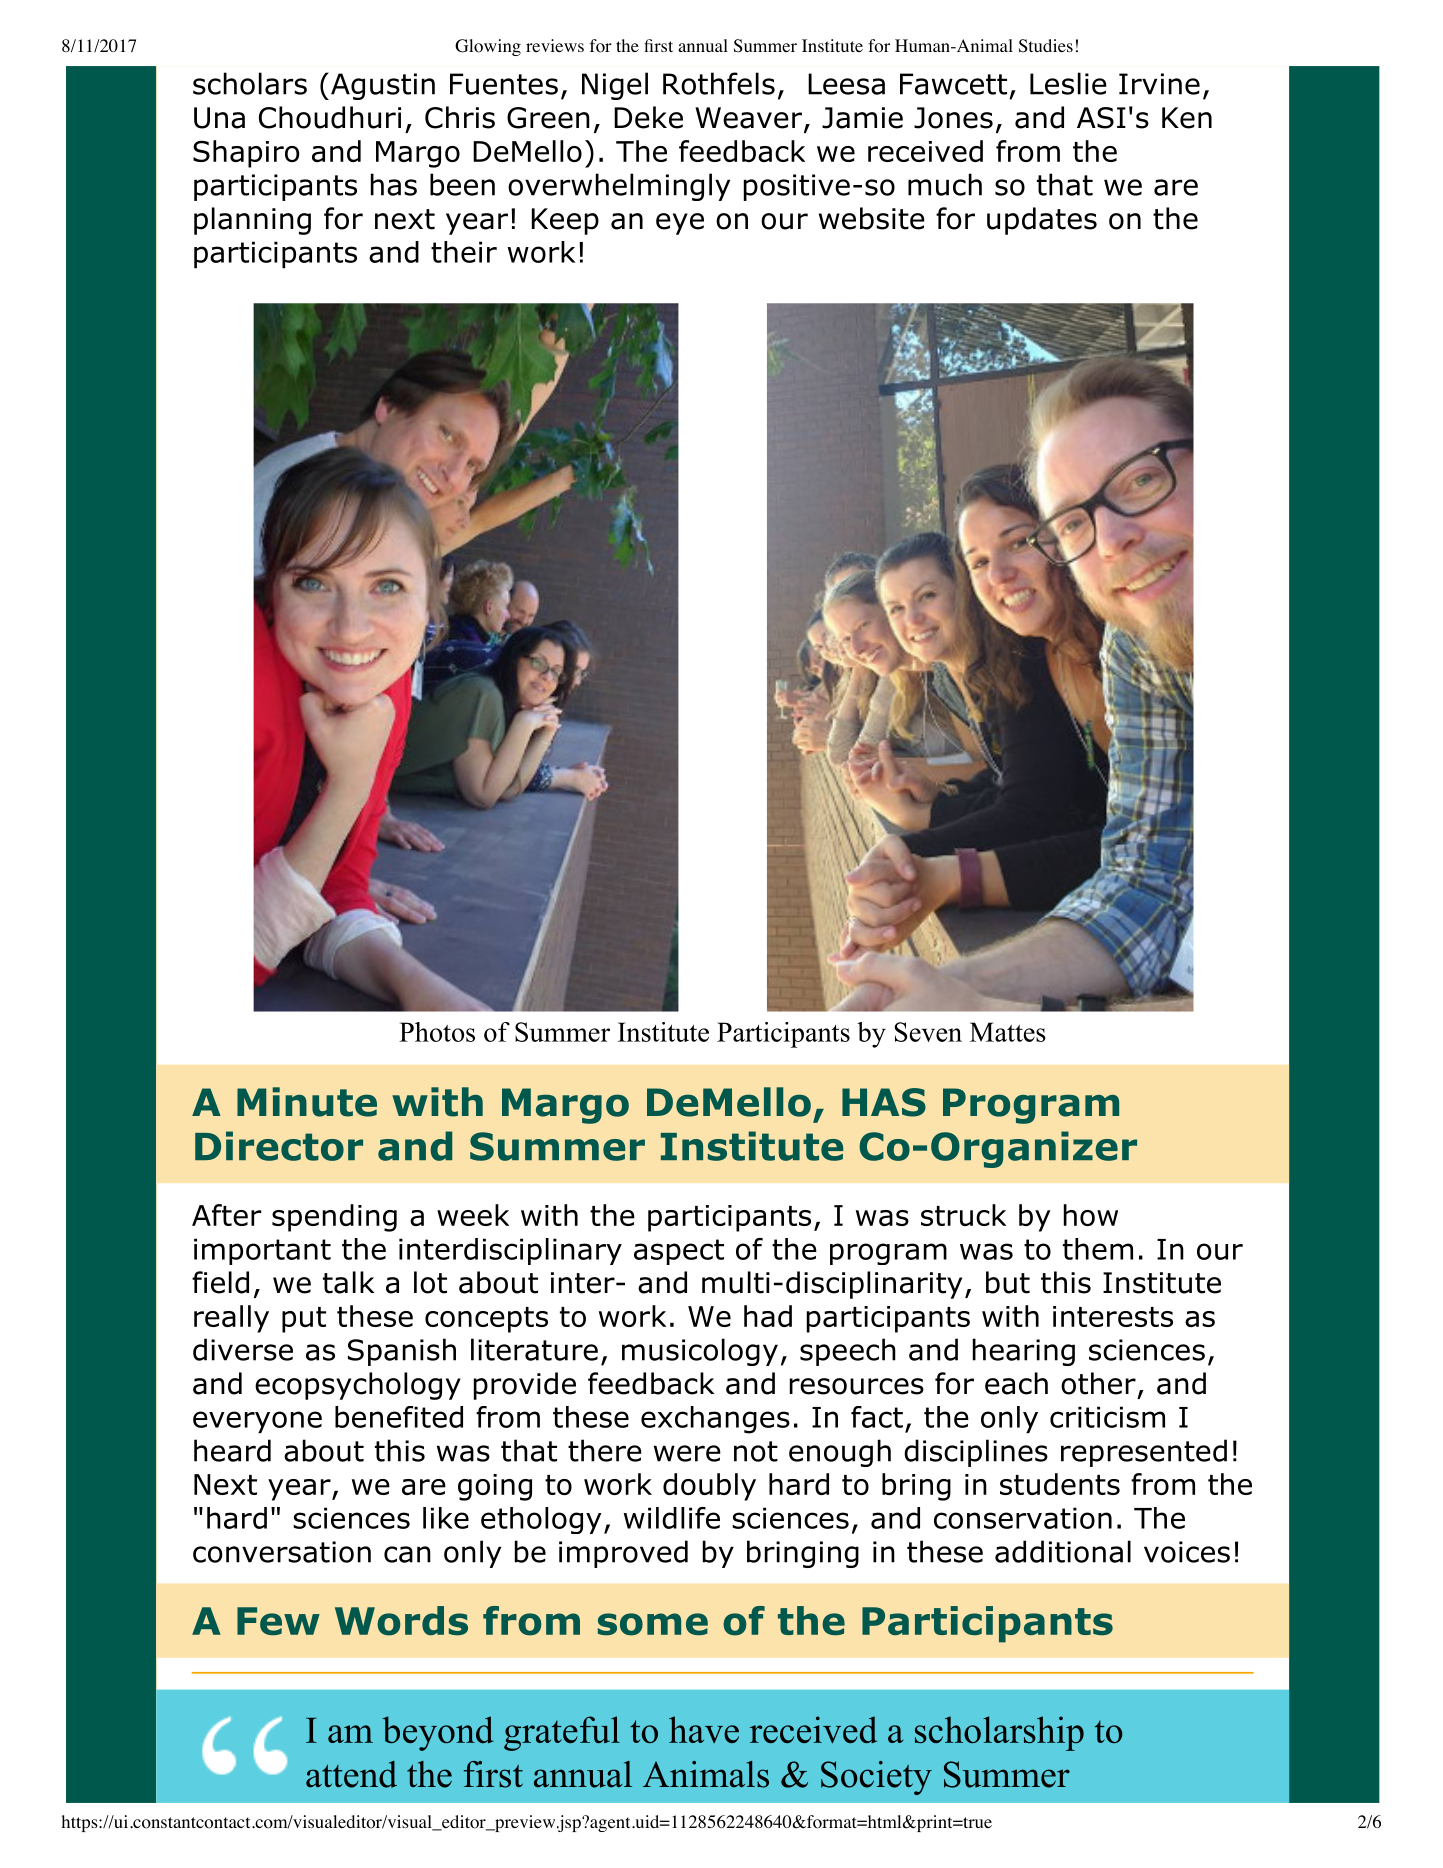 The height and width of the screenshot is (1868, 1443). What do you see at coordinates (748, 118) in the screenshot?
I see `Weaver` at bounding box center [748, 118].
